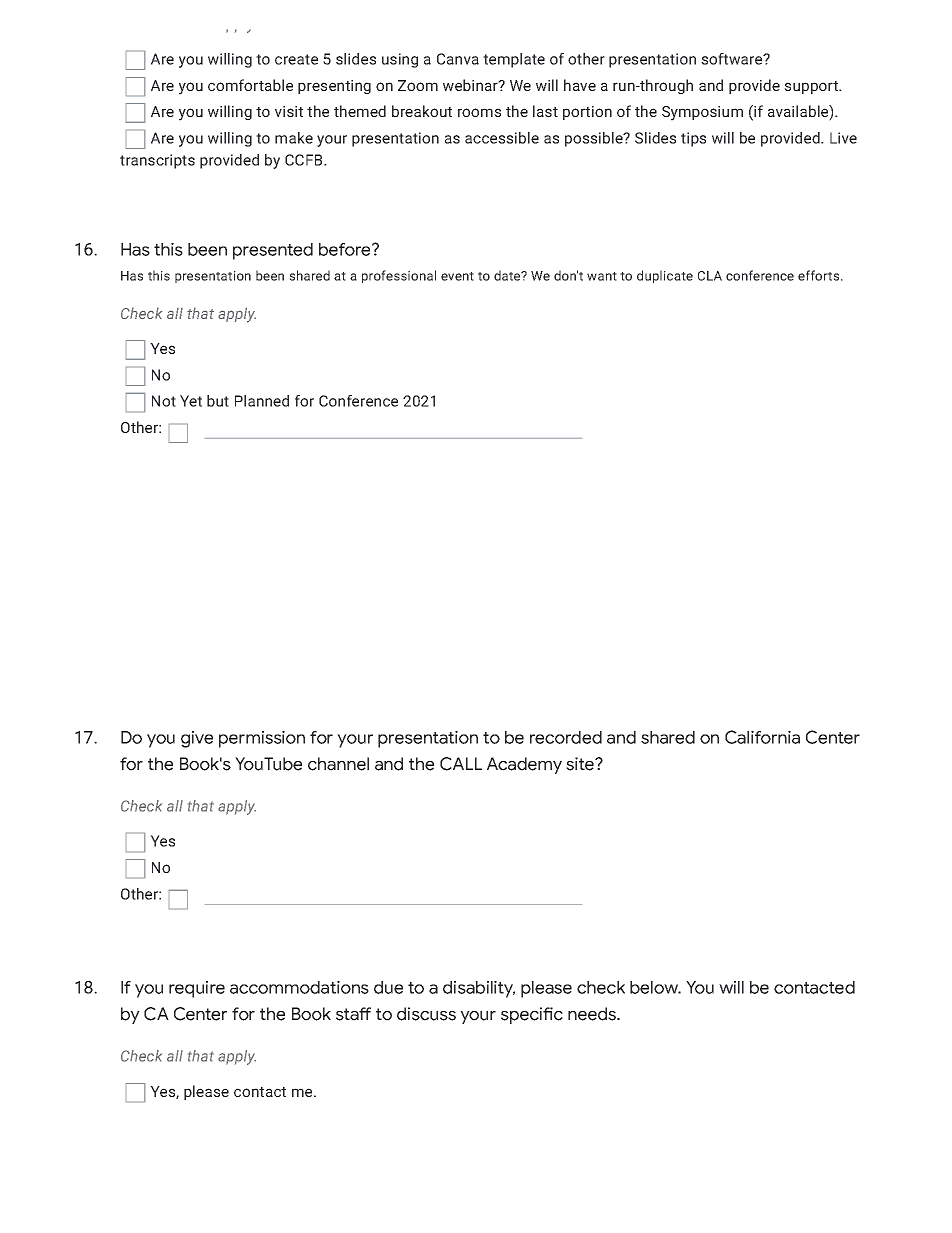  I want to click on presented, so click(273, 251).
